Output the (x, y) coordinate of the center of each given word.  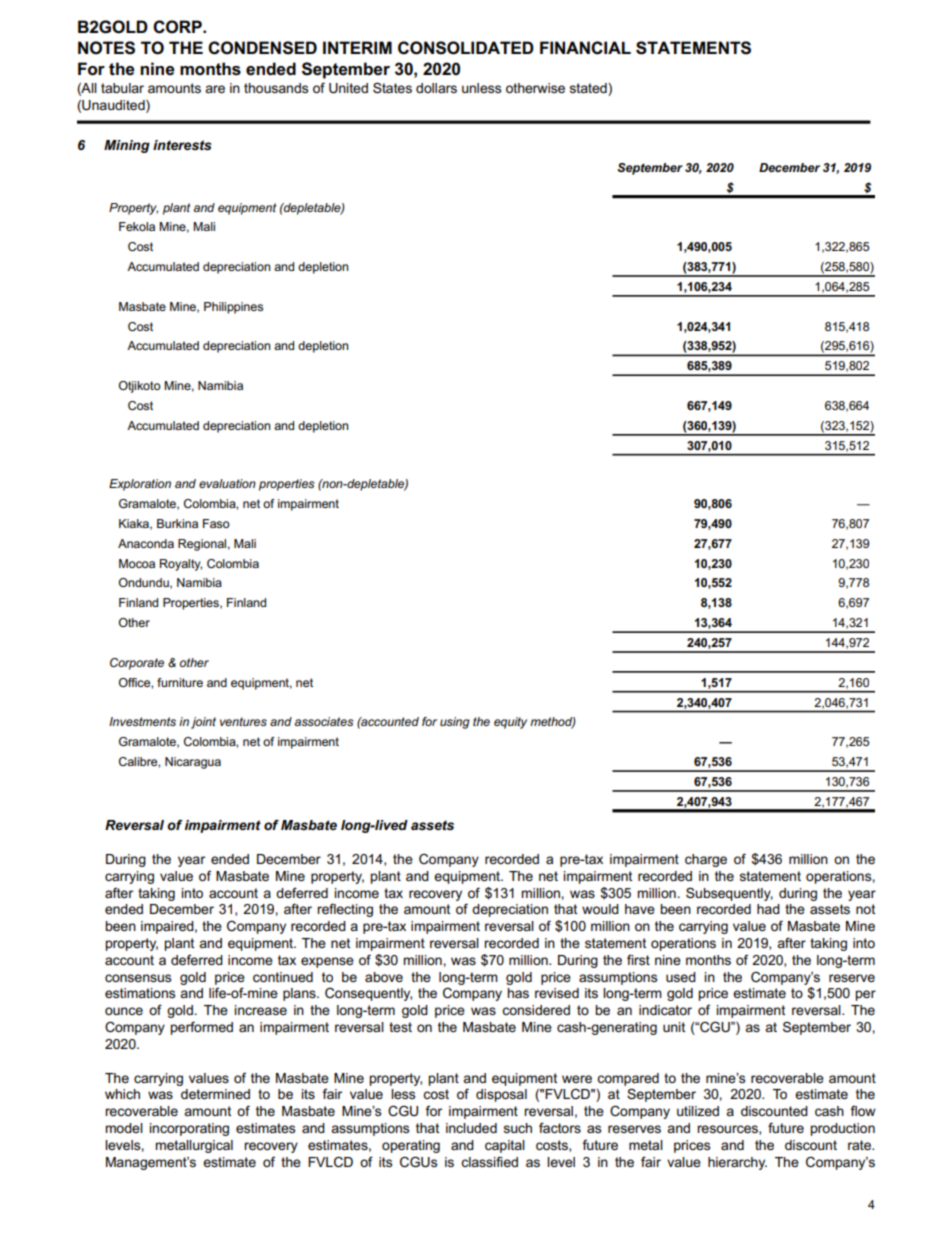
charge (706, 860)
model (124, 1128)
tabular (122, 88)
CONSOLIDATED (466, 48)
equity (510, 723)
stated (589, 88)
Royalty (181, 565)
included (471, 1128)
